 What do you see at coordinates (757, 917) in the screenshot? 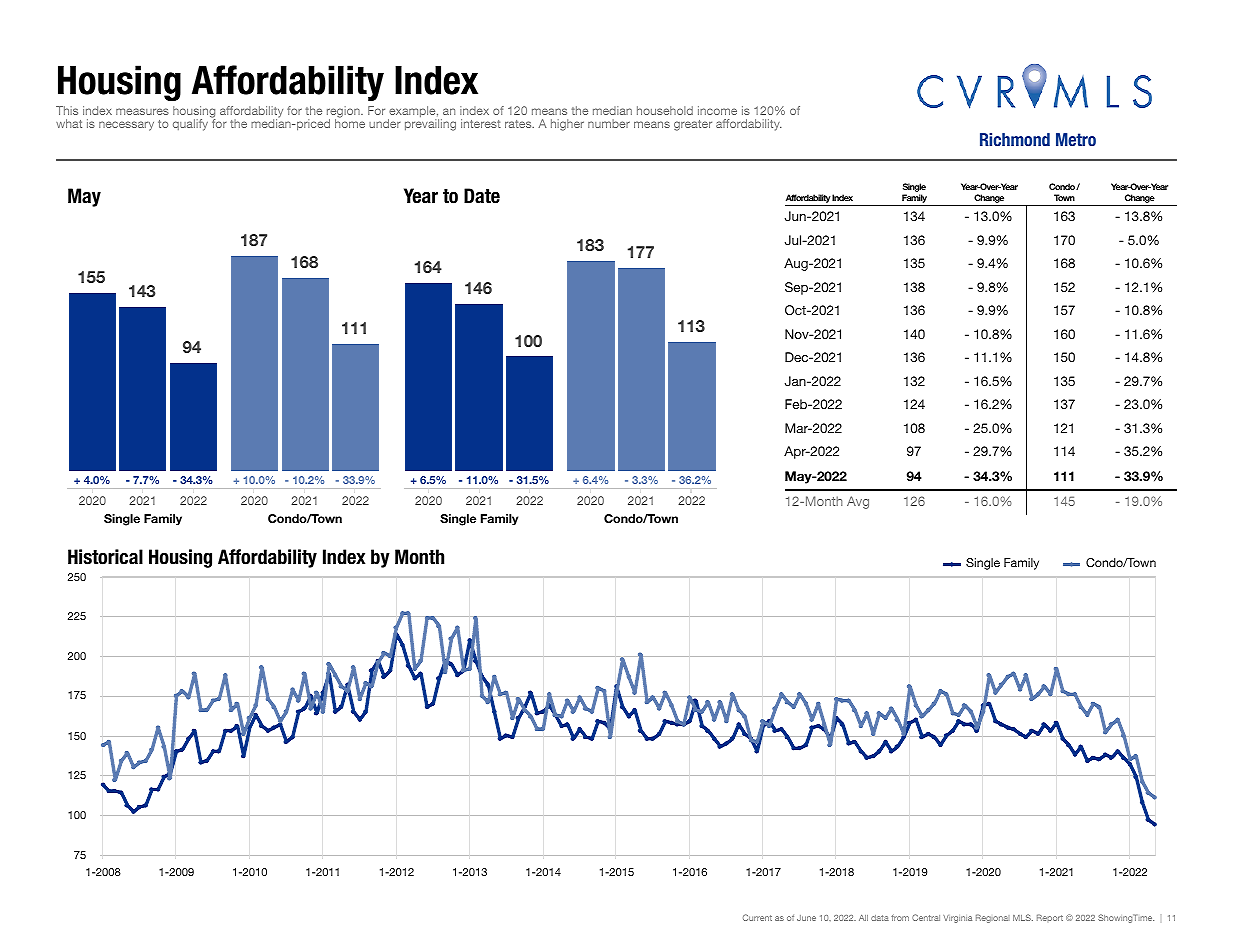
I see `Current` at bounding box center [757, 917].
